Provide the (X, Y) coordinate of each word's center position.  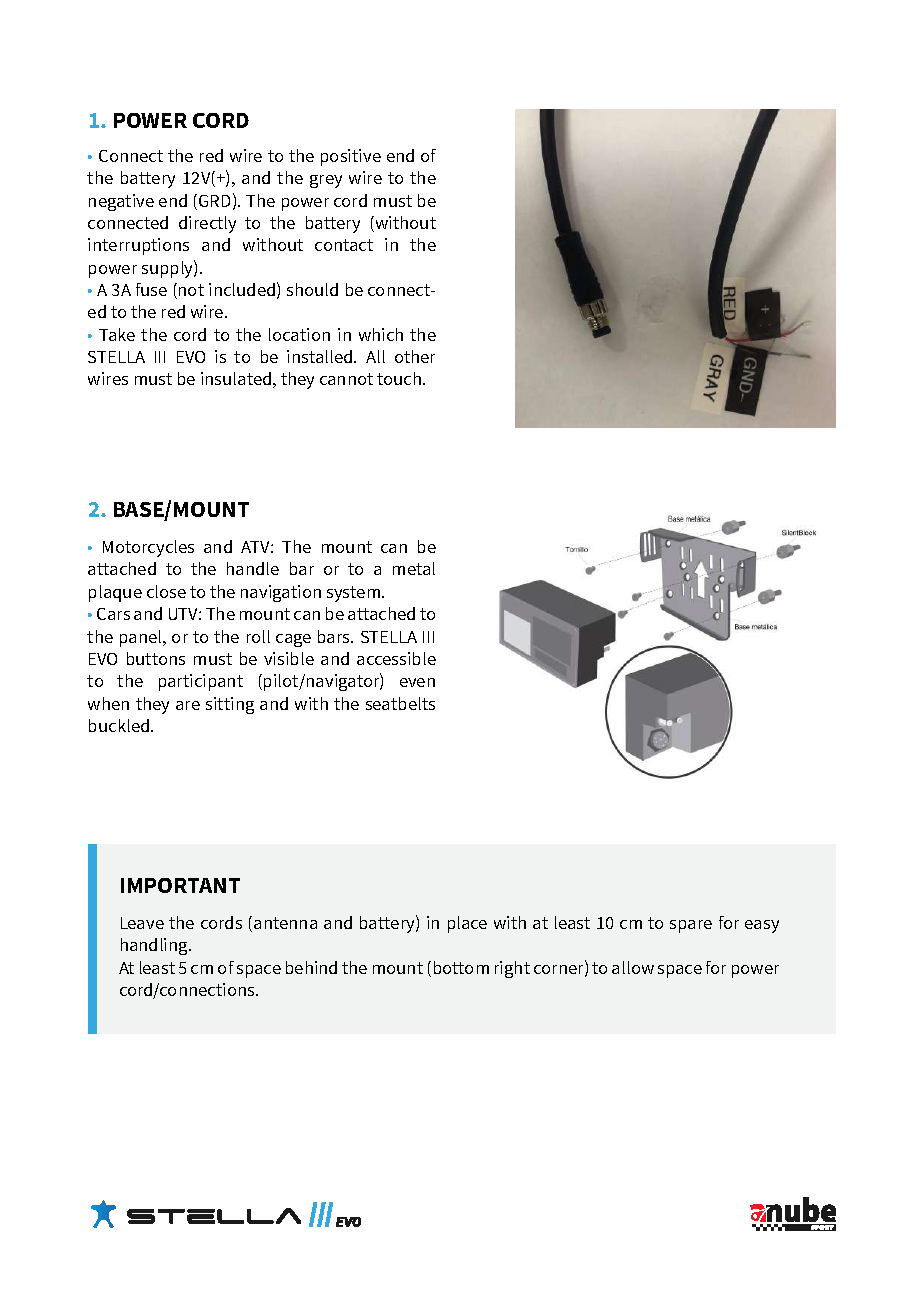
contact (344, 245)
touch (400, 378)
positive (351, 157)
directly (207, 224)
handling (155, 946)
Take (117, 334)
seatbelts (400, 703)
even (417, 682)
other (415, 356)
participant (201, 682)
